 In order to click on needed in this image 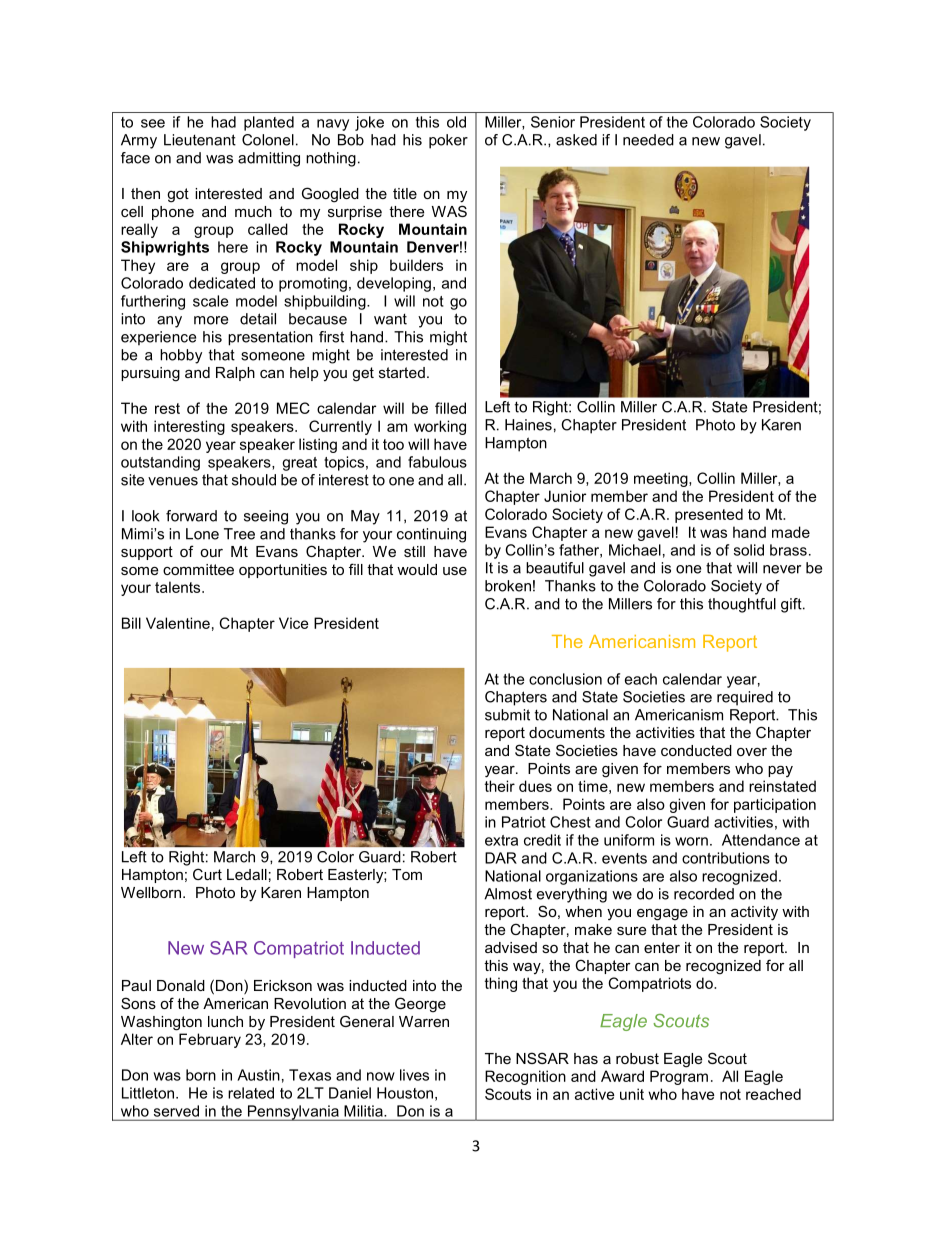, I will do `click(648, 140)`.
